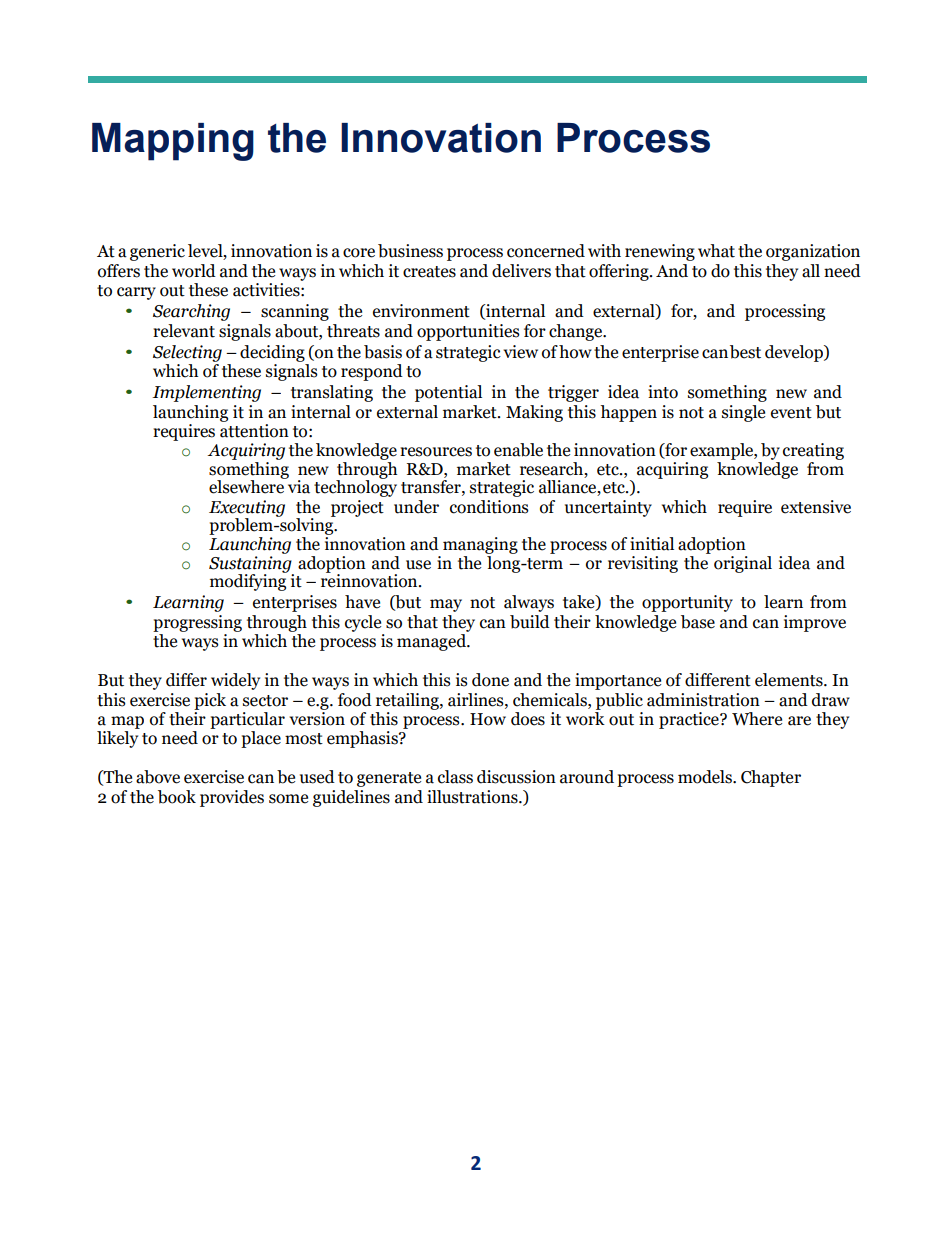 This screenshot has height=1233, width=952. Describe the element at coordinates (235, 681) in the screenshot. I see `widely` at that location.
